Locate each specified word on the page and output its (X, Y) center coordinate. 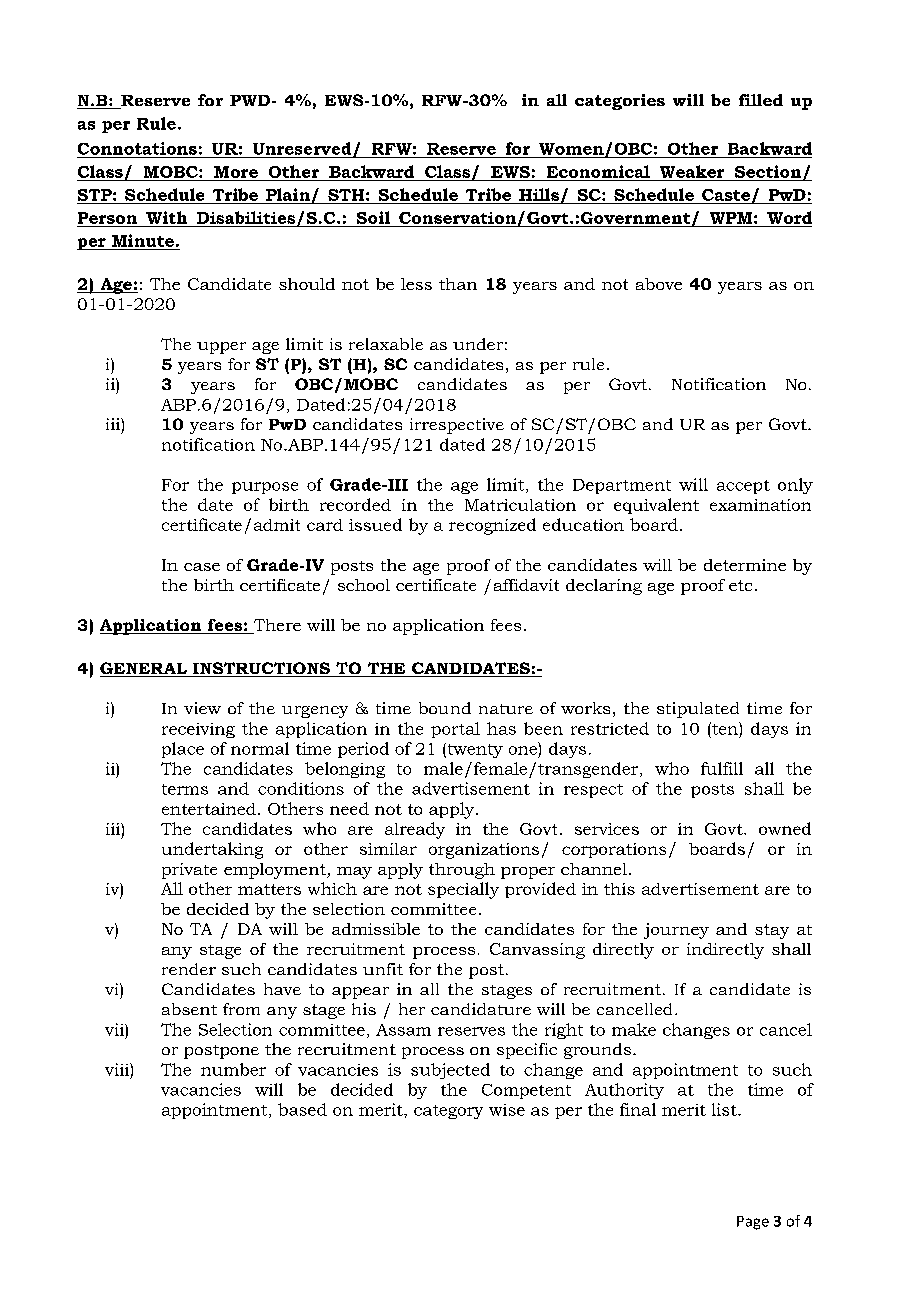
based (302, 1109)
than (458, 284)
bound (445, 708)
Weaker (692, 171)
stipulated (698, 710)
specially (463, 890)
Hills (539, 194)
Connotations (137, 148)
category (448, 1112)
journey (676, 931)
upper (221, 348)
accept (743, 487)
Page (753, 1223)
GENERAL (145, 669)
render (189, 969)
